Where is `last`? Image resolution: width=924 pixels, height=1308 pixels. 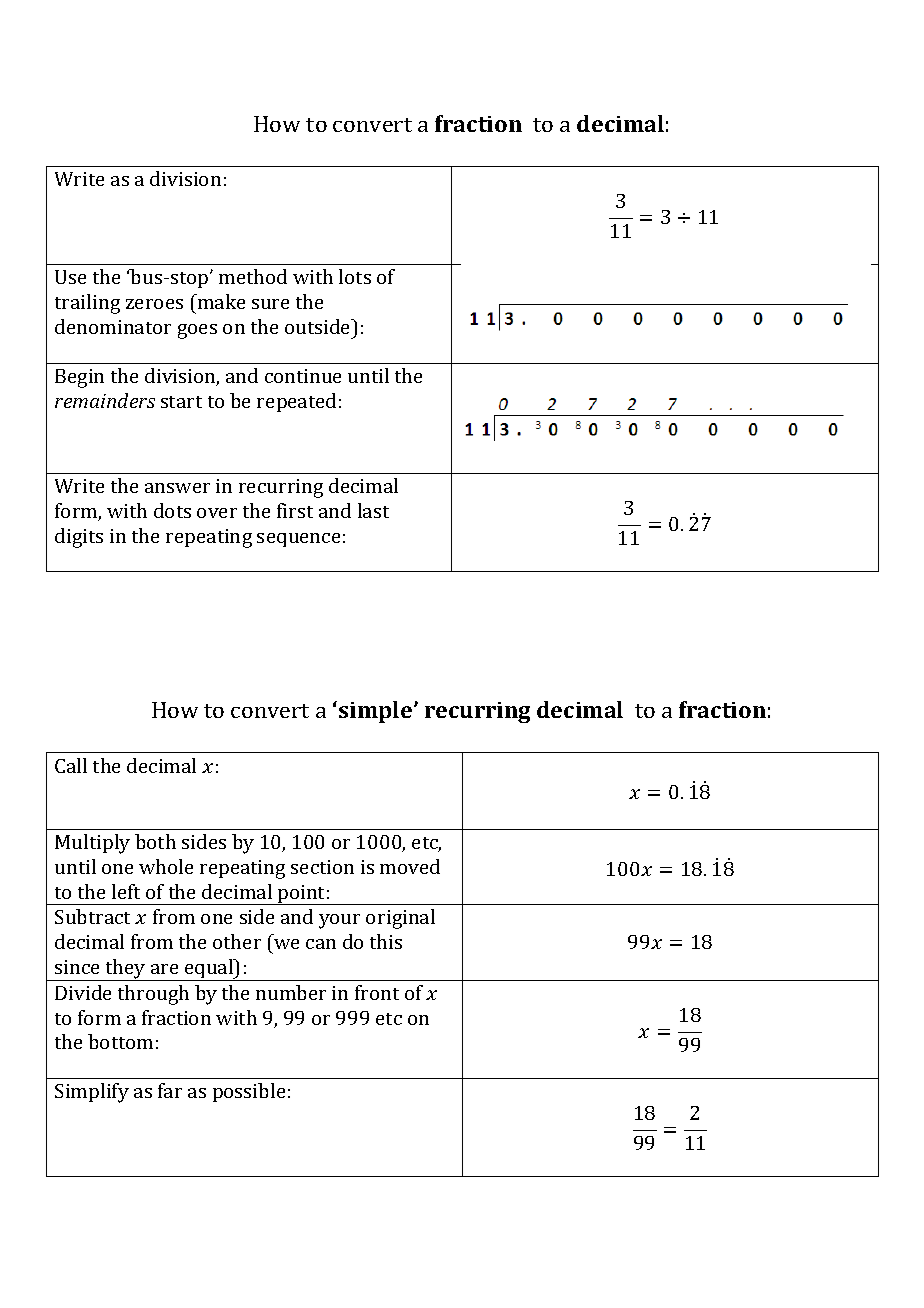
last is located at coordinates (373, 510).
